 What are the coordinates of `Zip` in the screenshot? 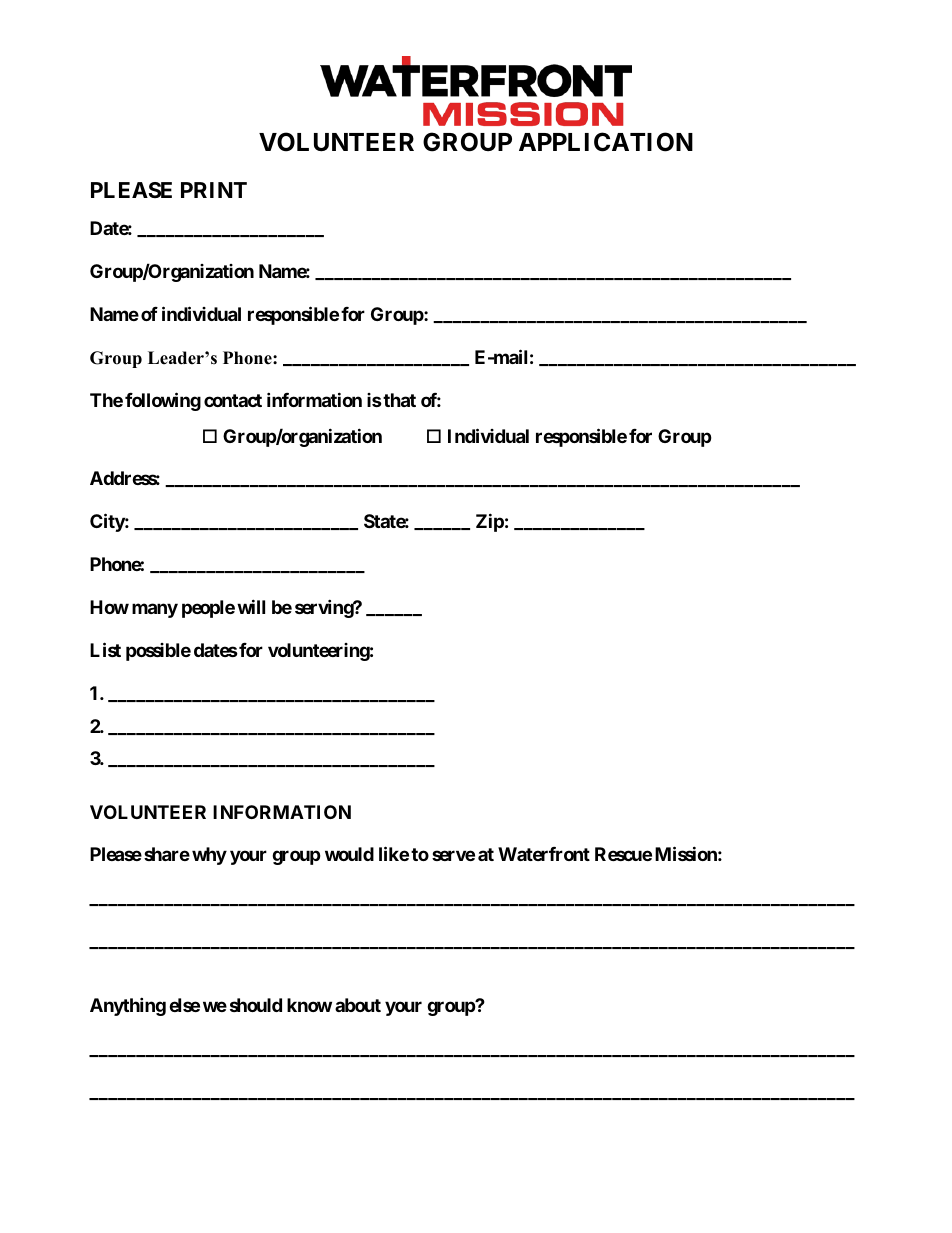 It's located at (490, 523).
